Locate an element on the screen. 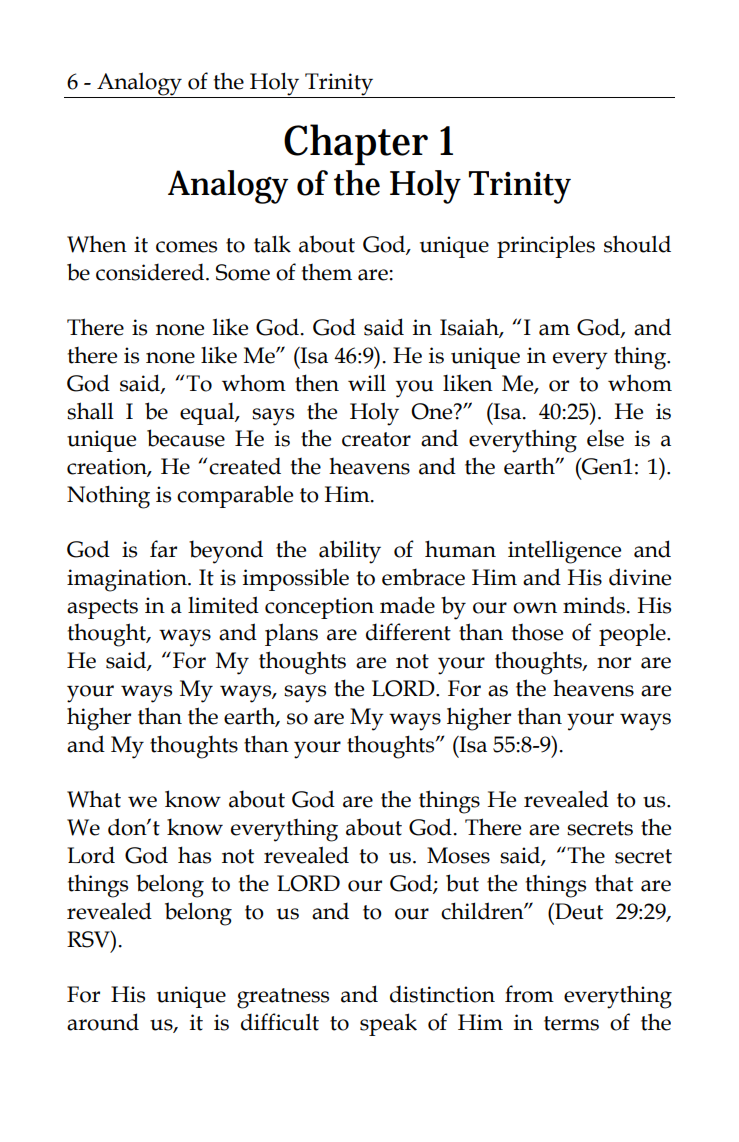  speak is located at coordinates (388, 1024).
